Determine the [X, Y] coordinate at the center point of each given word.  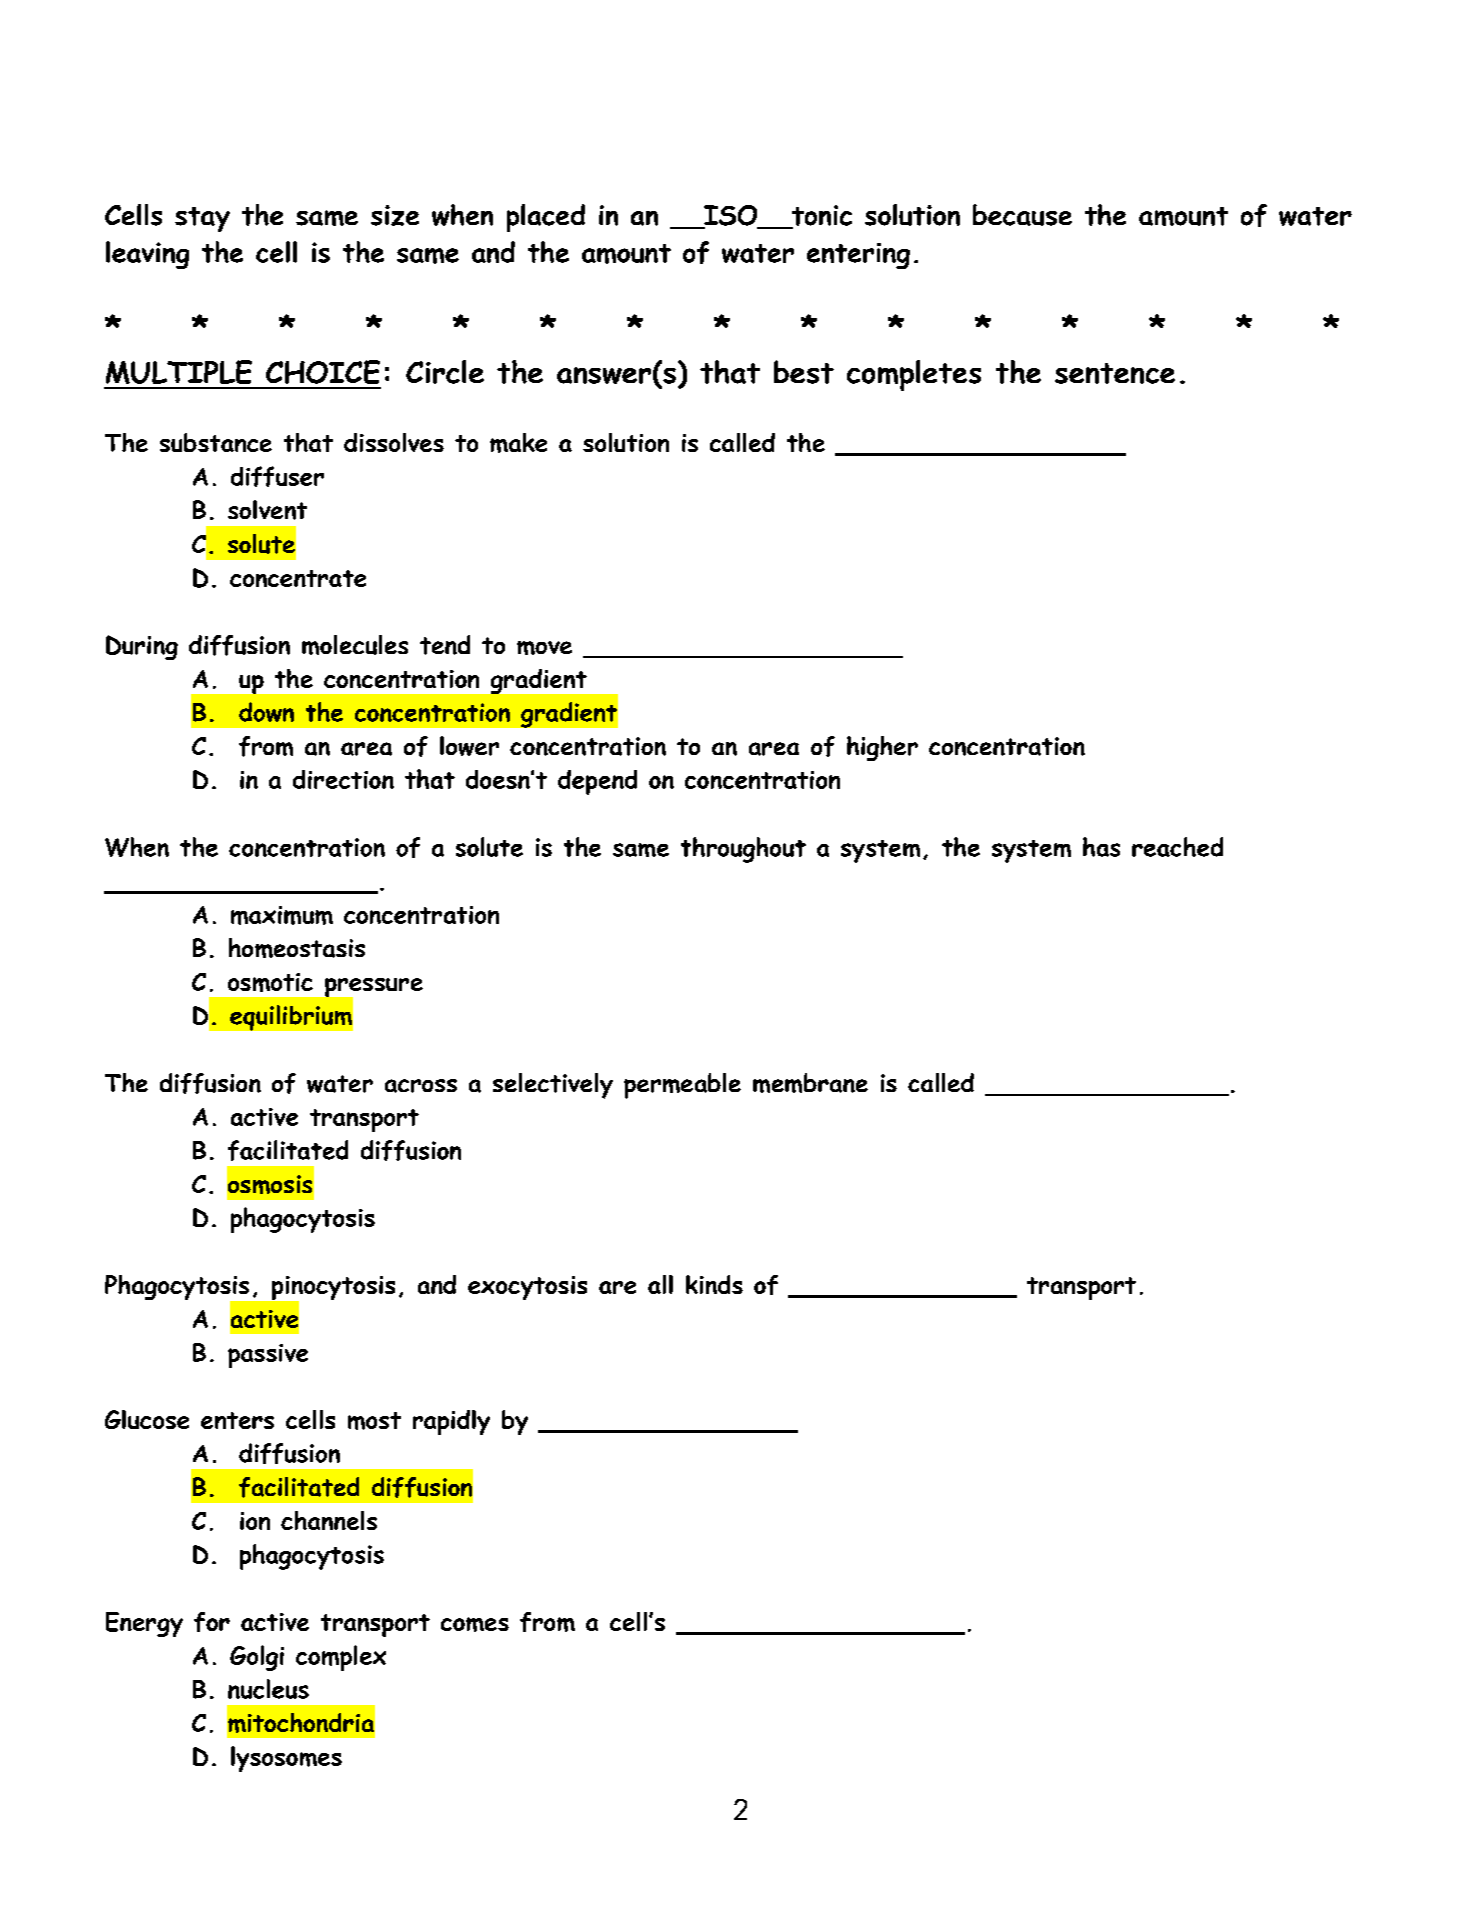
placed [546, 218]
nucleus [268, 1689]
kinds [714, 1284]
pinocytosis [332, 1289]
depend [597, 782]
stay [202, 219]
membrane [810, 1083]
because [1022, 215]
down [266, 712]
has [1101, 847]
